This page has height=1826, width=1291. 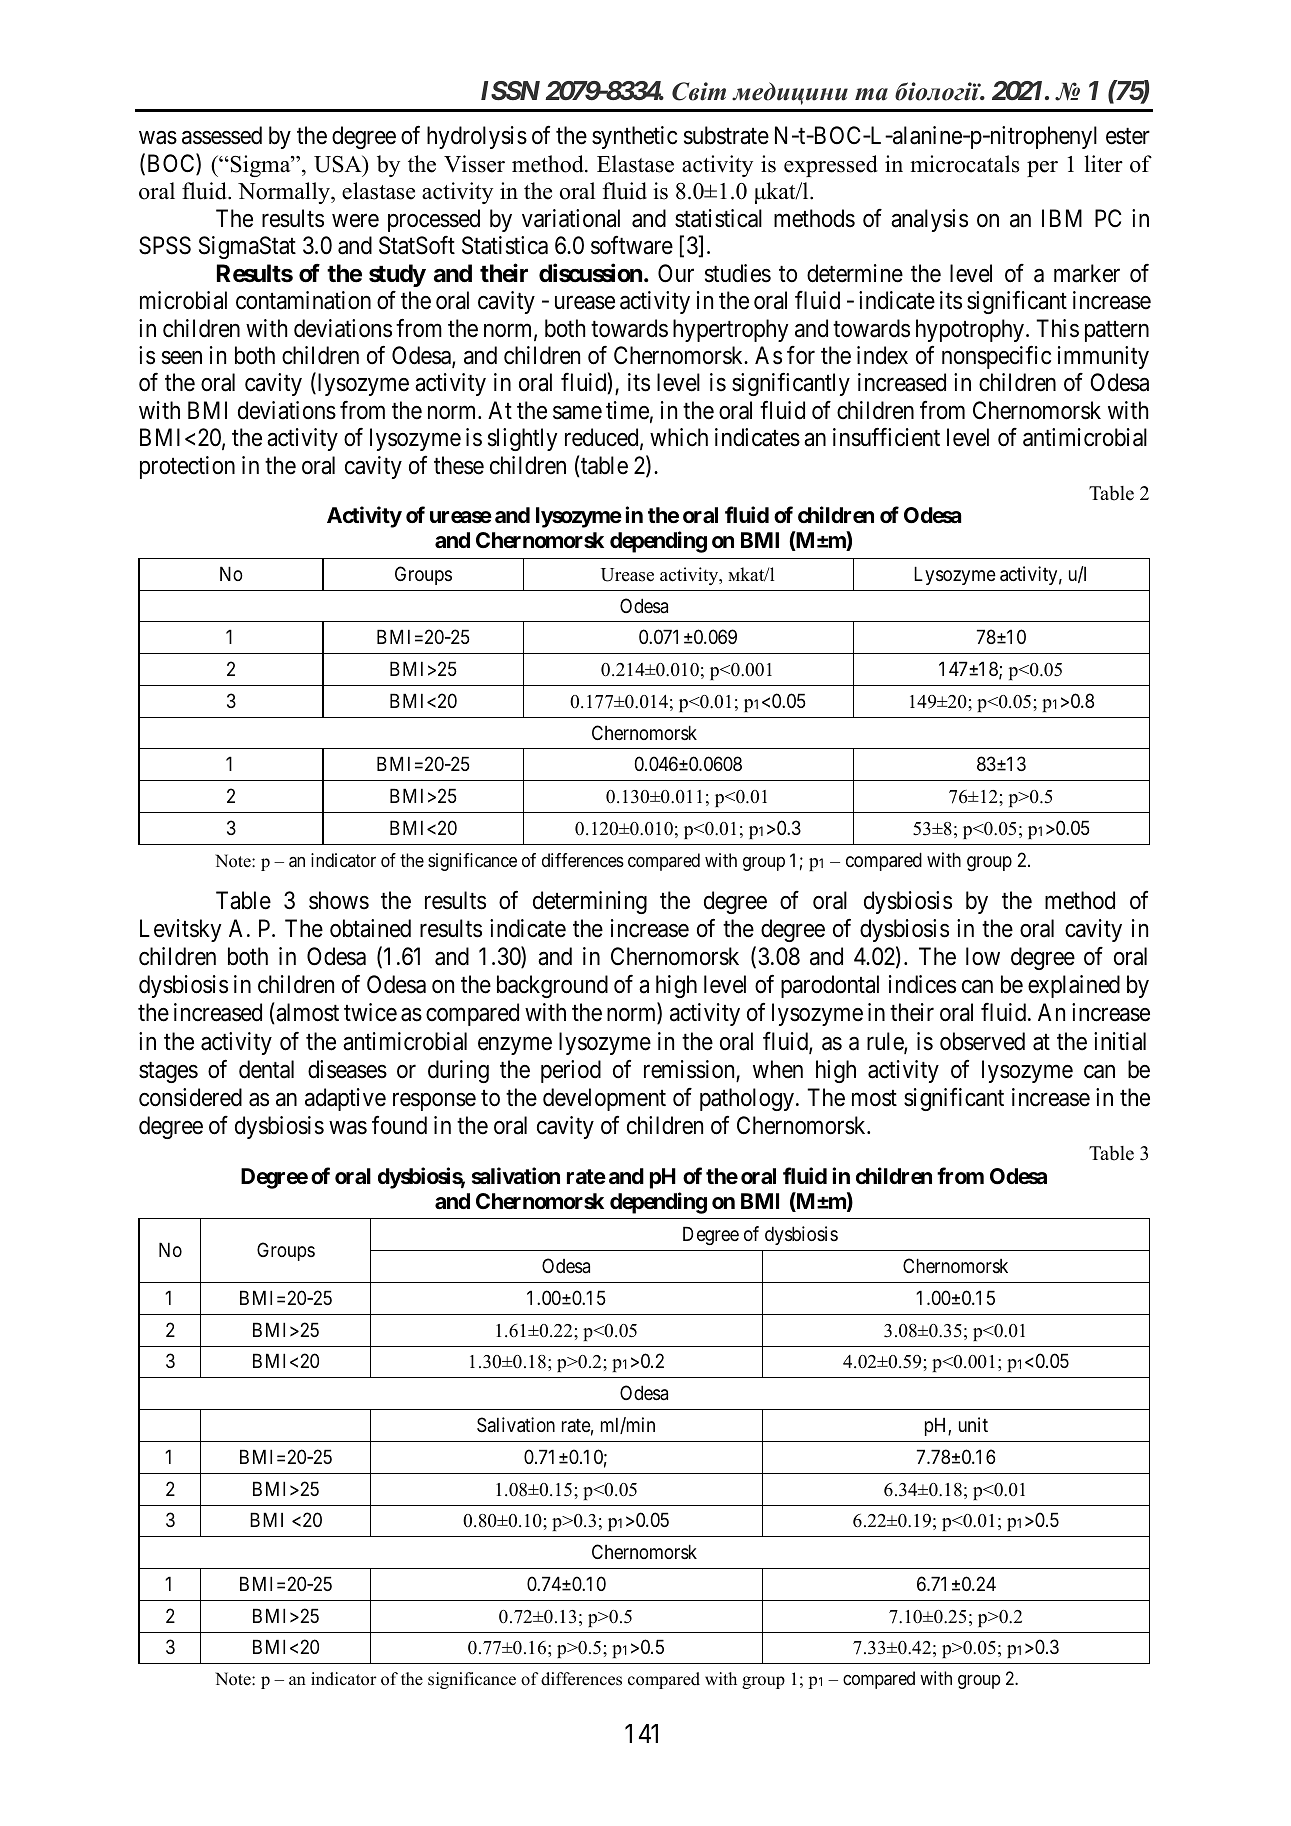 What do you see at coordinates (370, 928) in the page?
I see `obtained` at bounding box center [370, 928].
